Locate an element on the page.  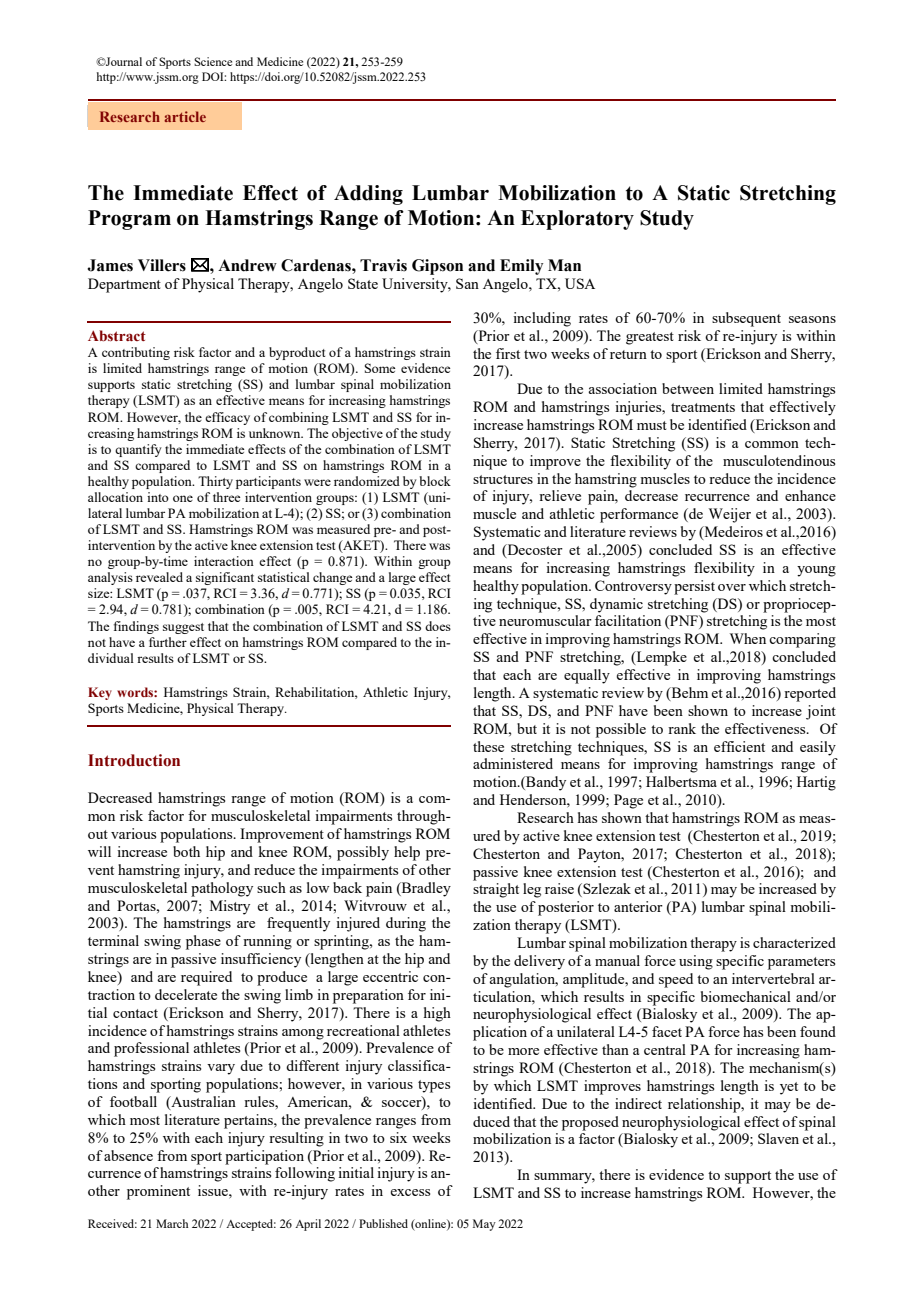
issue is located at coordinates (214, 1190).
